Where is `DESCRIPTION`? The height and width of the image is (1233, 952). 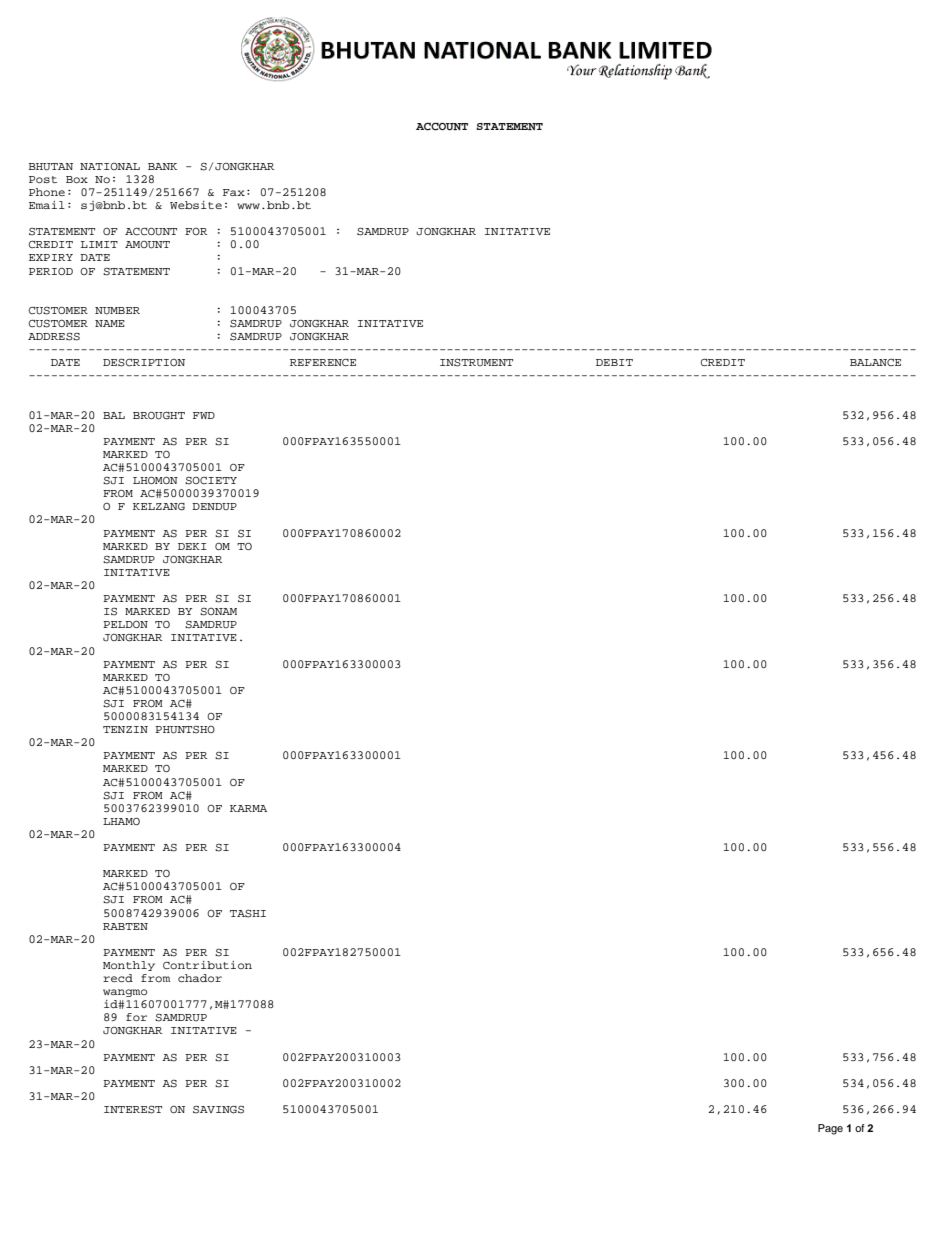
DESCRIPTION is located at coordinates (144, 362).
